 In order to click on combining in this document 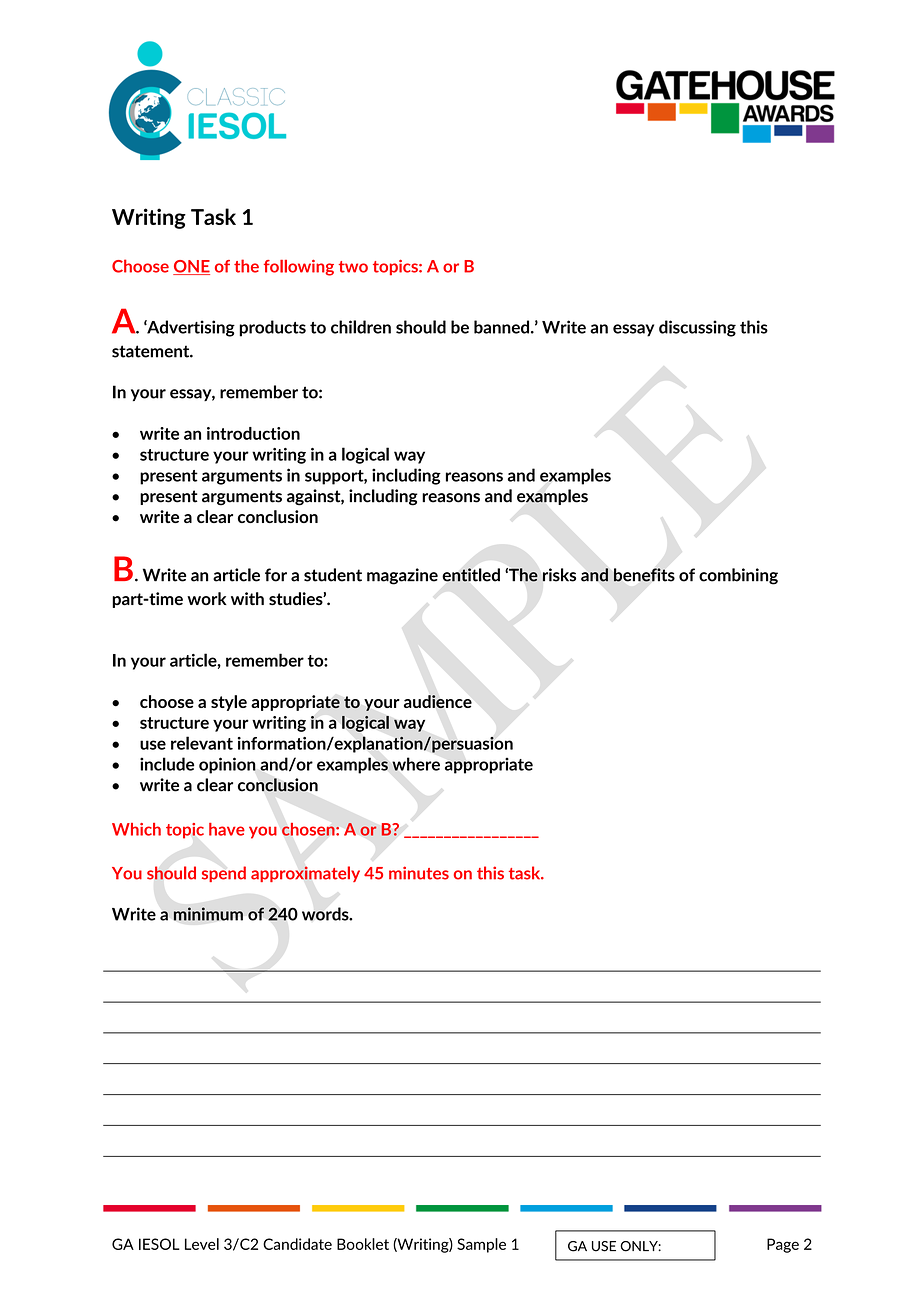, I will do `click(738, 576)`.
